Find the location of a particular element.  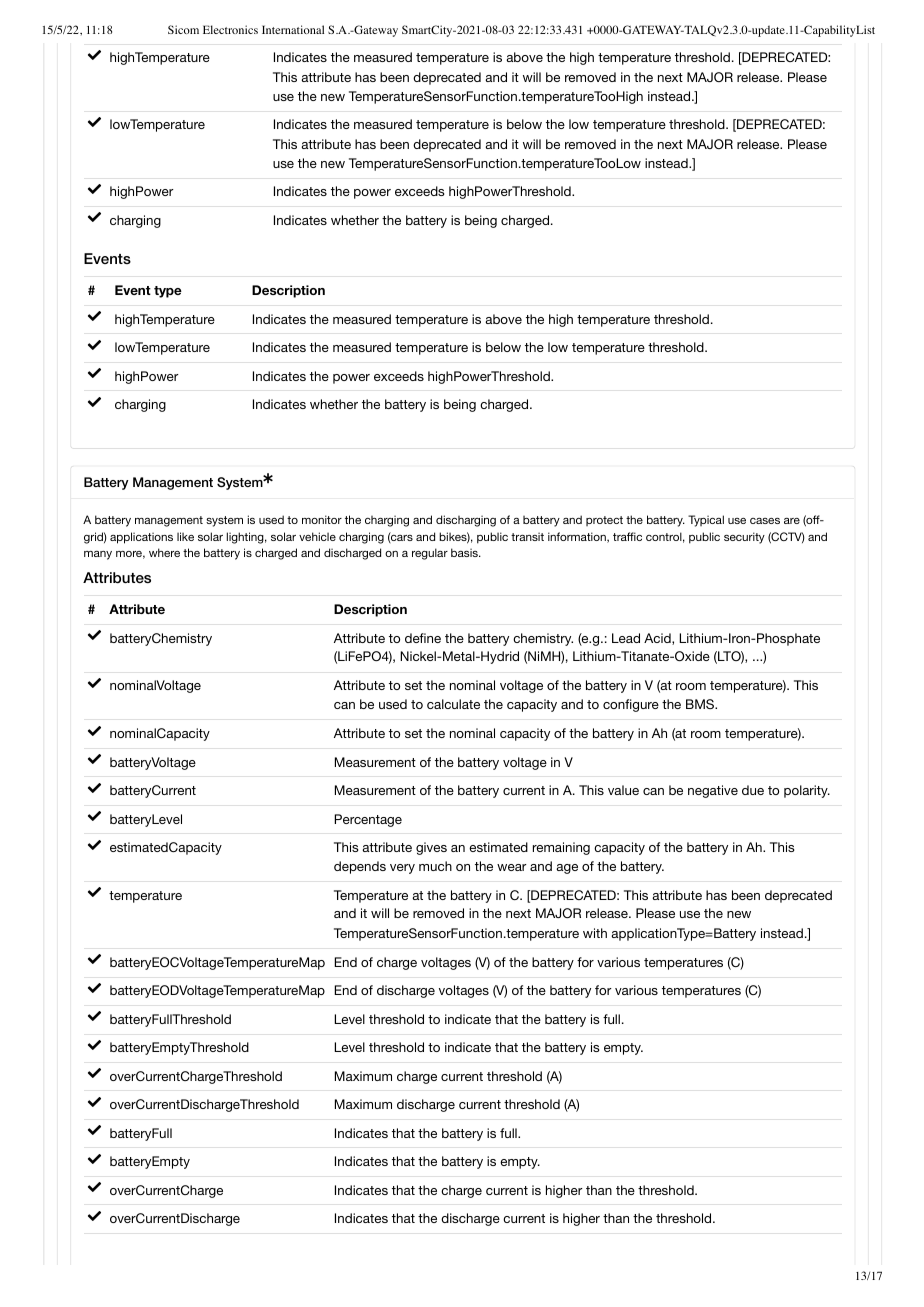

security is located at coordinates (744, 538).
